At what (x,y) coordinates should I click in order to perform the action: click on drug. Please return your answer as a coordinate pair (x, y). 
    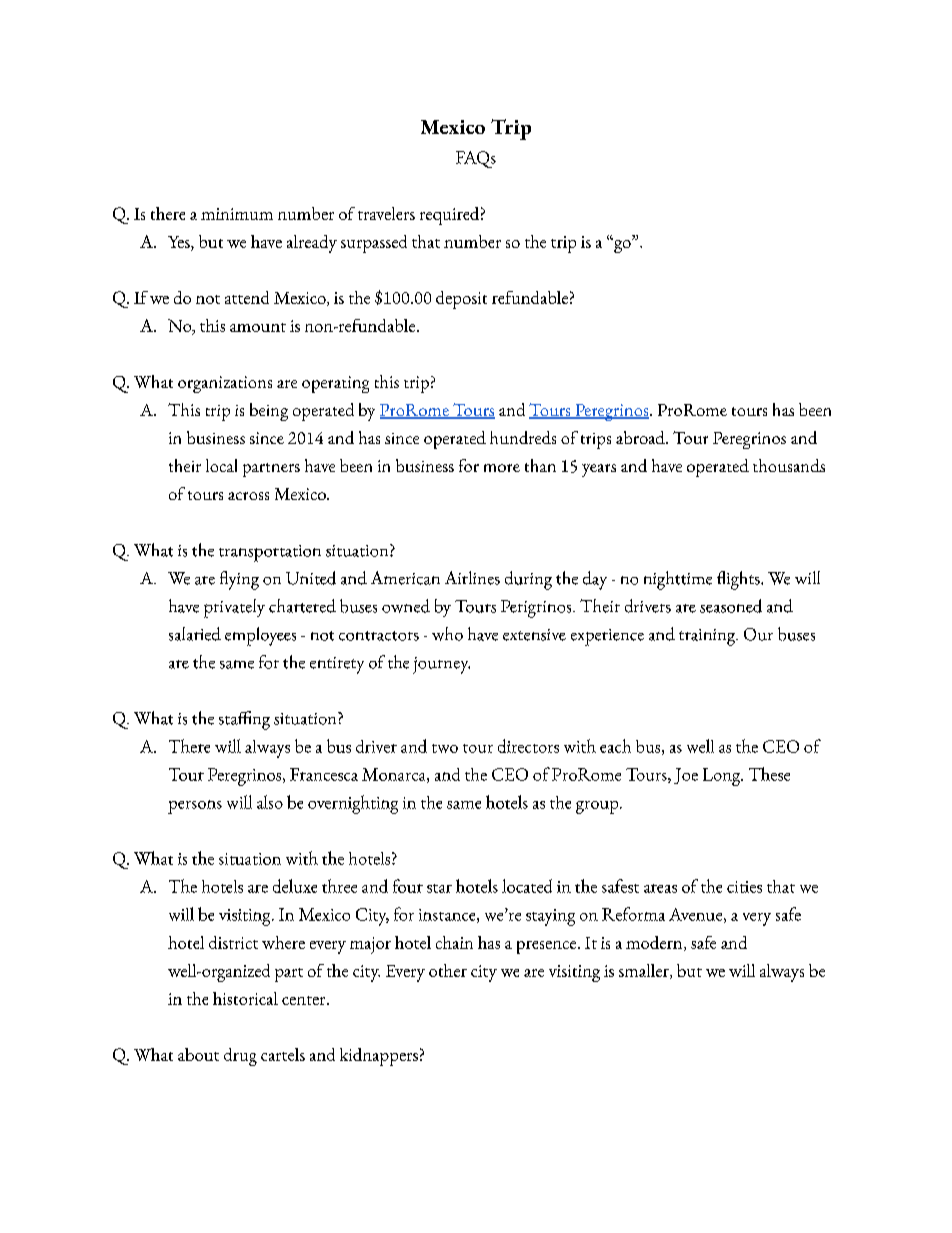
    Looking at the image, I should click on (240, 1057).
